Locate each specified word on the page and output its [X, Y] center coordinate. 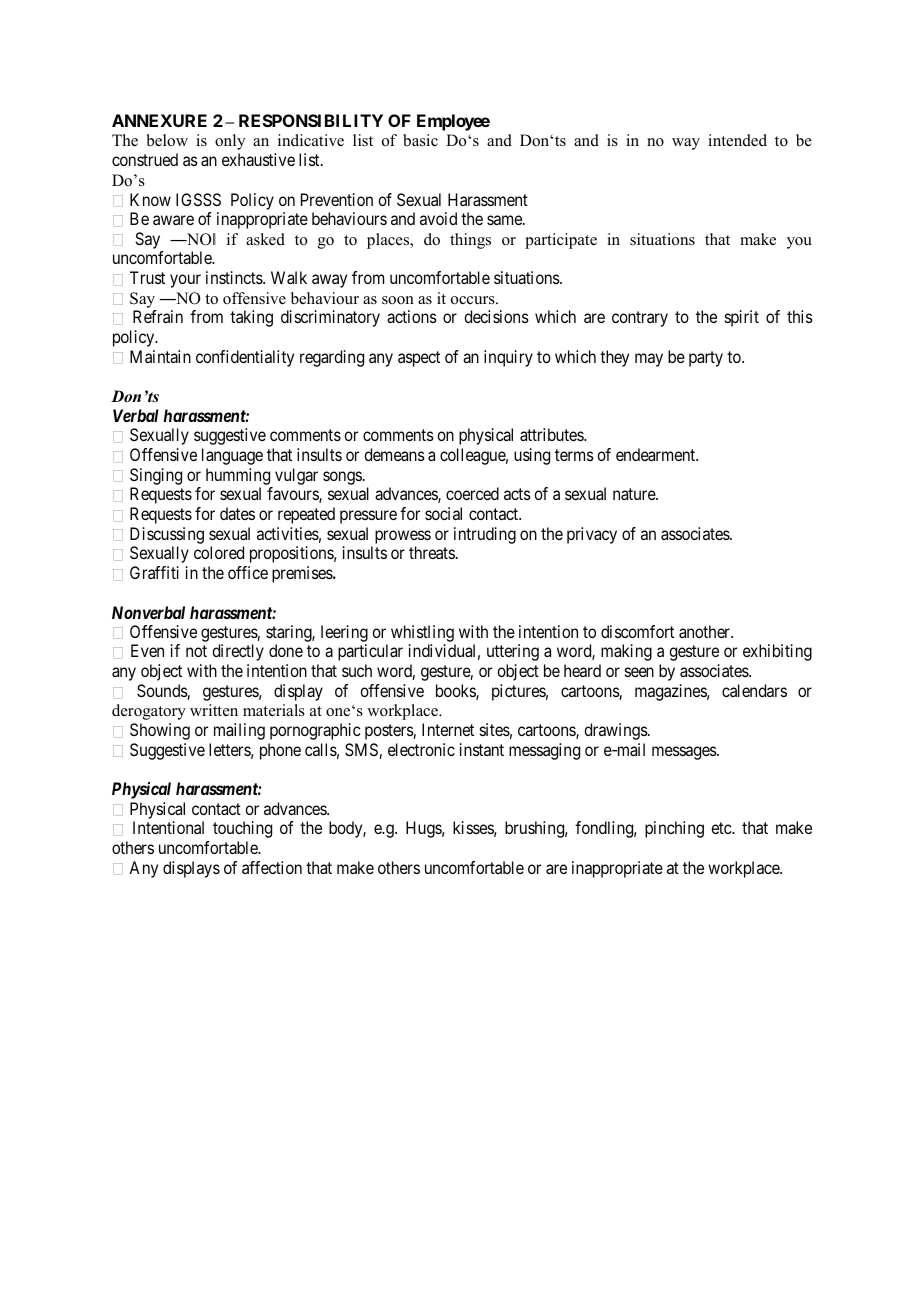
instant [482, 749]
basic [420, 140]
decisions [496, 316]
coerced [472, 493]
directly [238, 652]
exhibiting [777, 652]
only [230, 142]
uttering [513, 652]
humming [238, 476]
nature [635, 494]
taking [251, 318]
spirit [742, 318]
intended [737, 140]
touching [242, 829]
